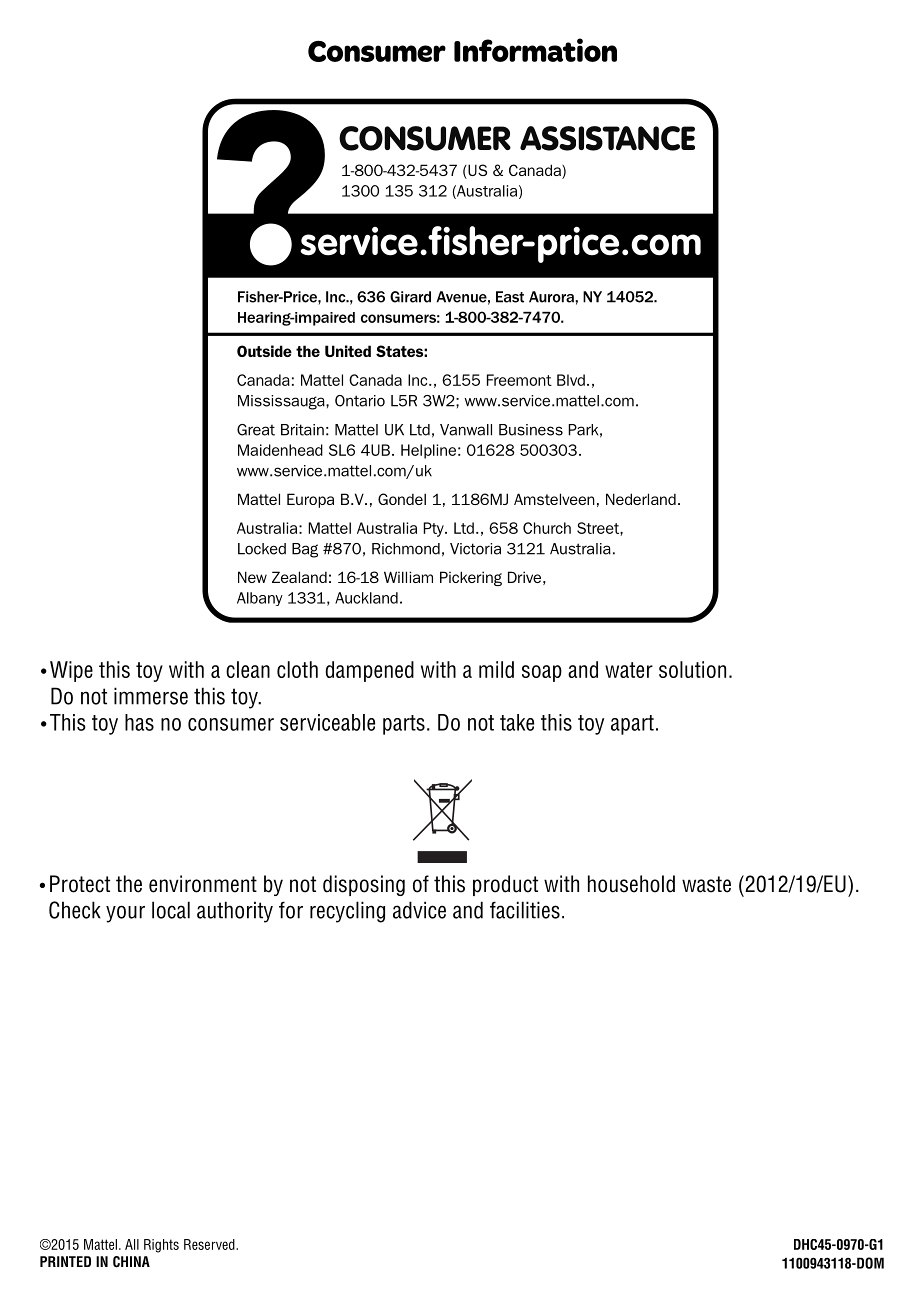  I want to click on Information, so click(535, 50).
